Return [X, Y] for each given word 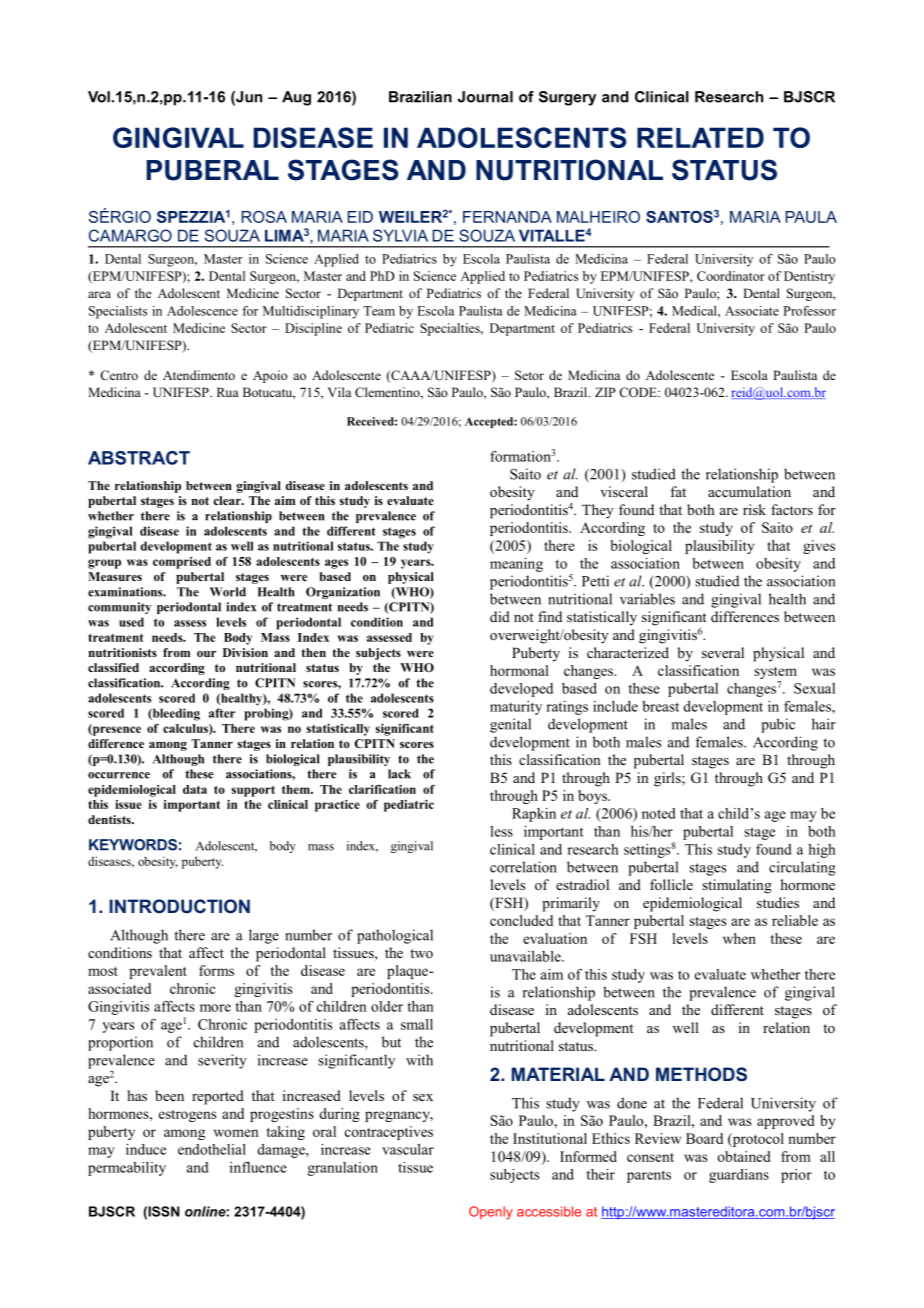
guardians [739, 1176]
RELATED [700, 137]
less [501, 831]
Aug [296, 98]
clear [228, 500]
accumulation [749, 491]
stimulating [737, 886]
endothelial [212, 1149]
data [195, 789]
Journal [485, 97]
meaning [516, 565]
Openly [491, 1213]
